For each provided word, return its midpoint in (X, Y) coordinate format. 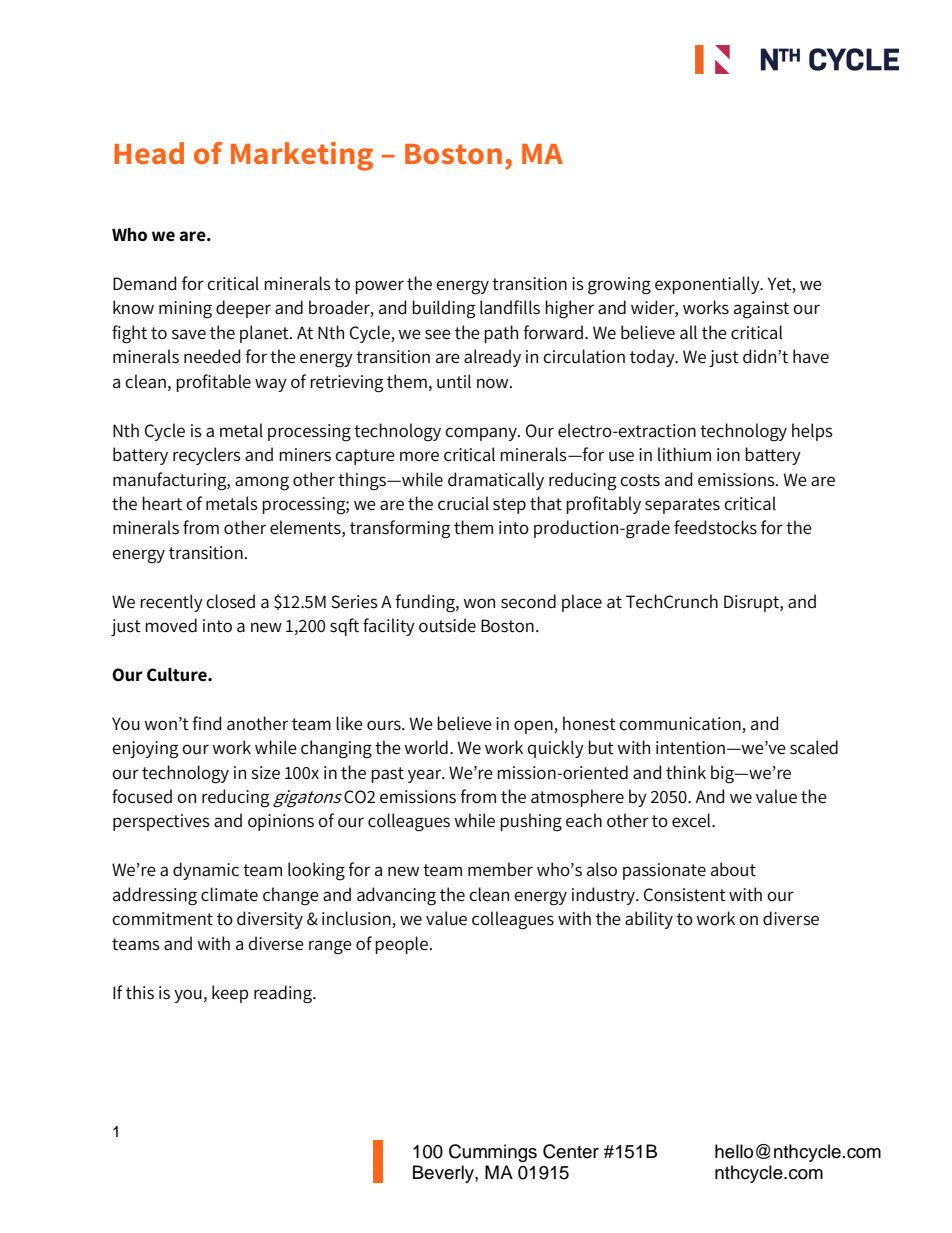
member (500, 869)
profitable (213, 383)
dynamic (206, 871)
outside (447, 625)
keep (230, 994)
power (379, 287)
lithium (684, 454)
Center (571, 1151)
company (482, 434)
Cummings (493, 1153)
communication (681, 725)
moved (171, 625)
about (733, 869)
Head (149, 153)
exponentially (708, 285)
